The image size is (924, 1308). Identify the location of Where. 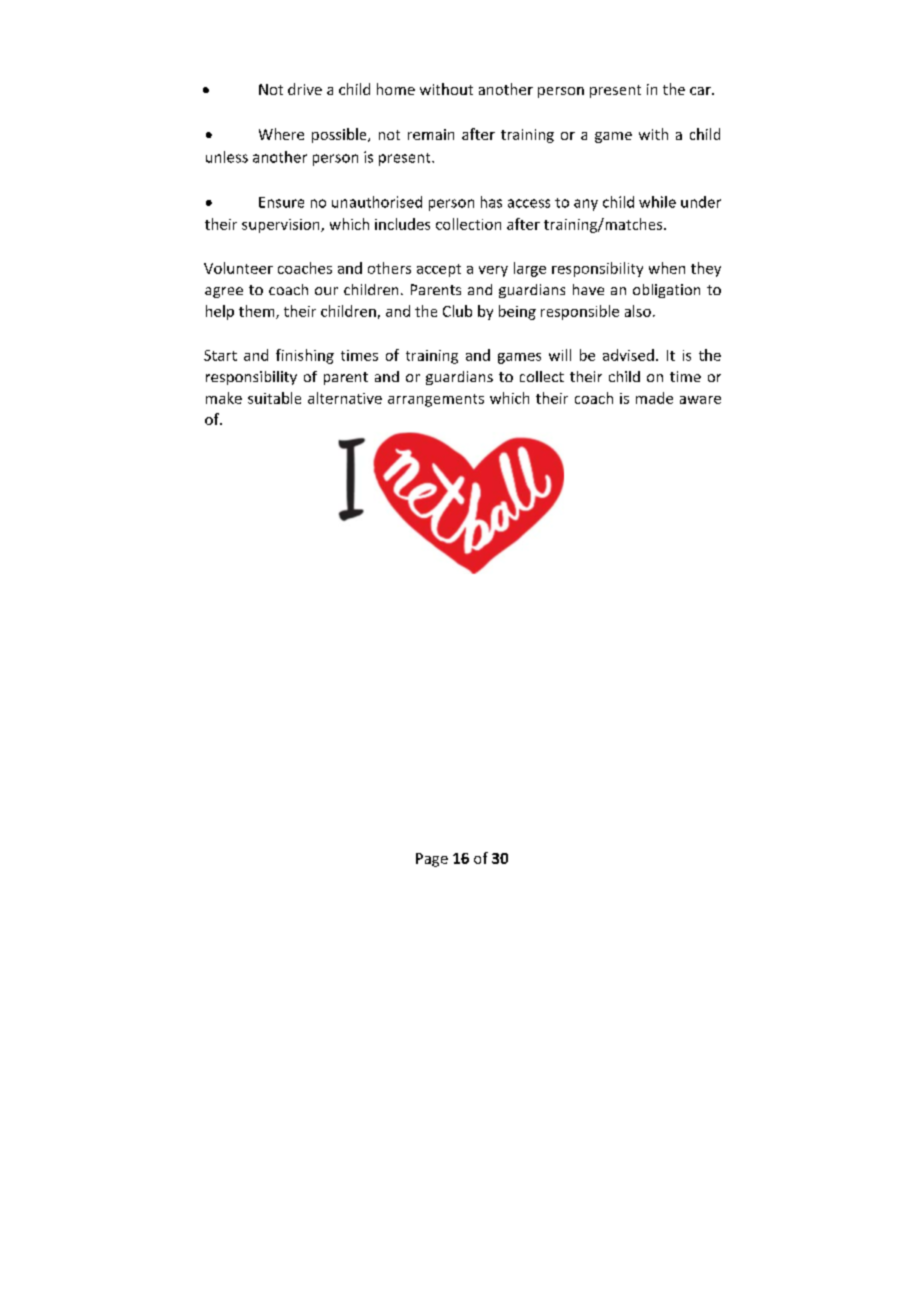
(281, 134).
